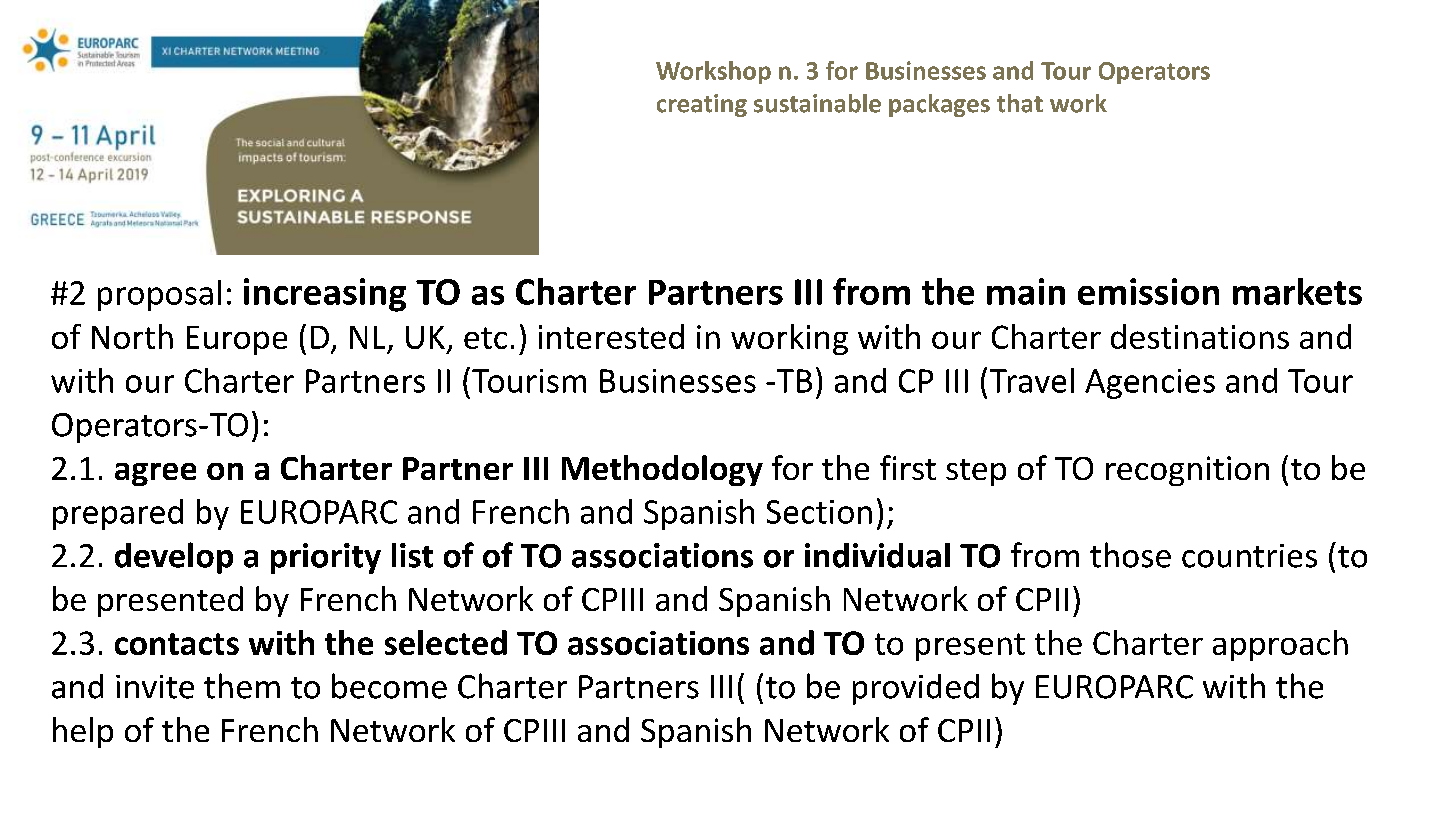 Image resolution: width=1456 pixels, height=819 pixels. I want to click on Methodology, so click(662, 470).
